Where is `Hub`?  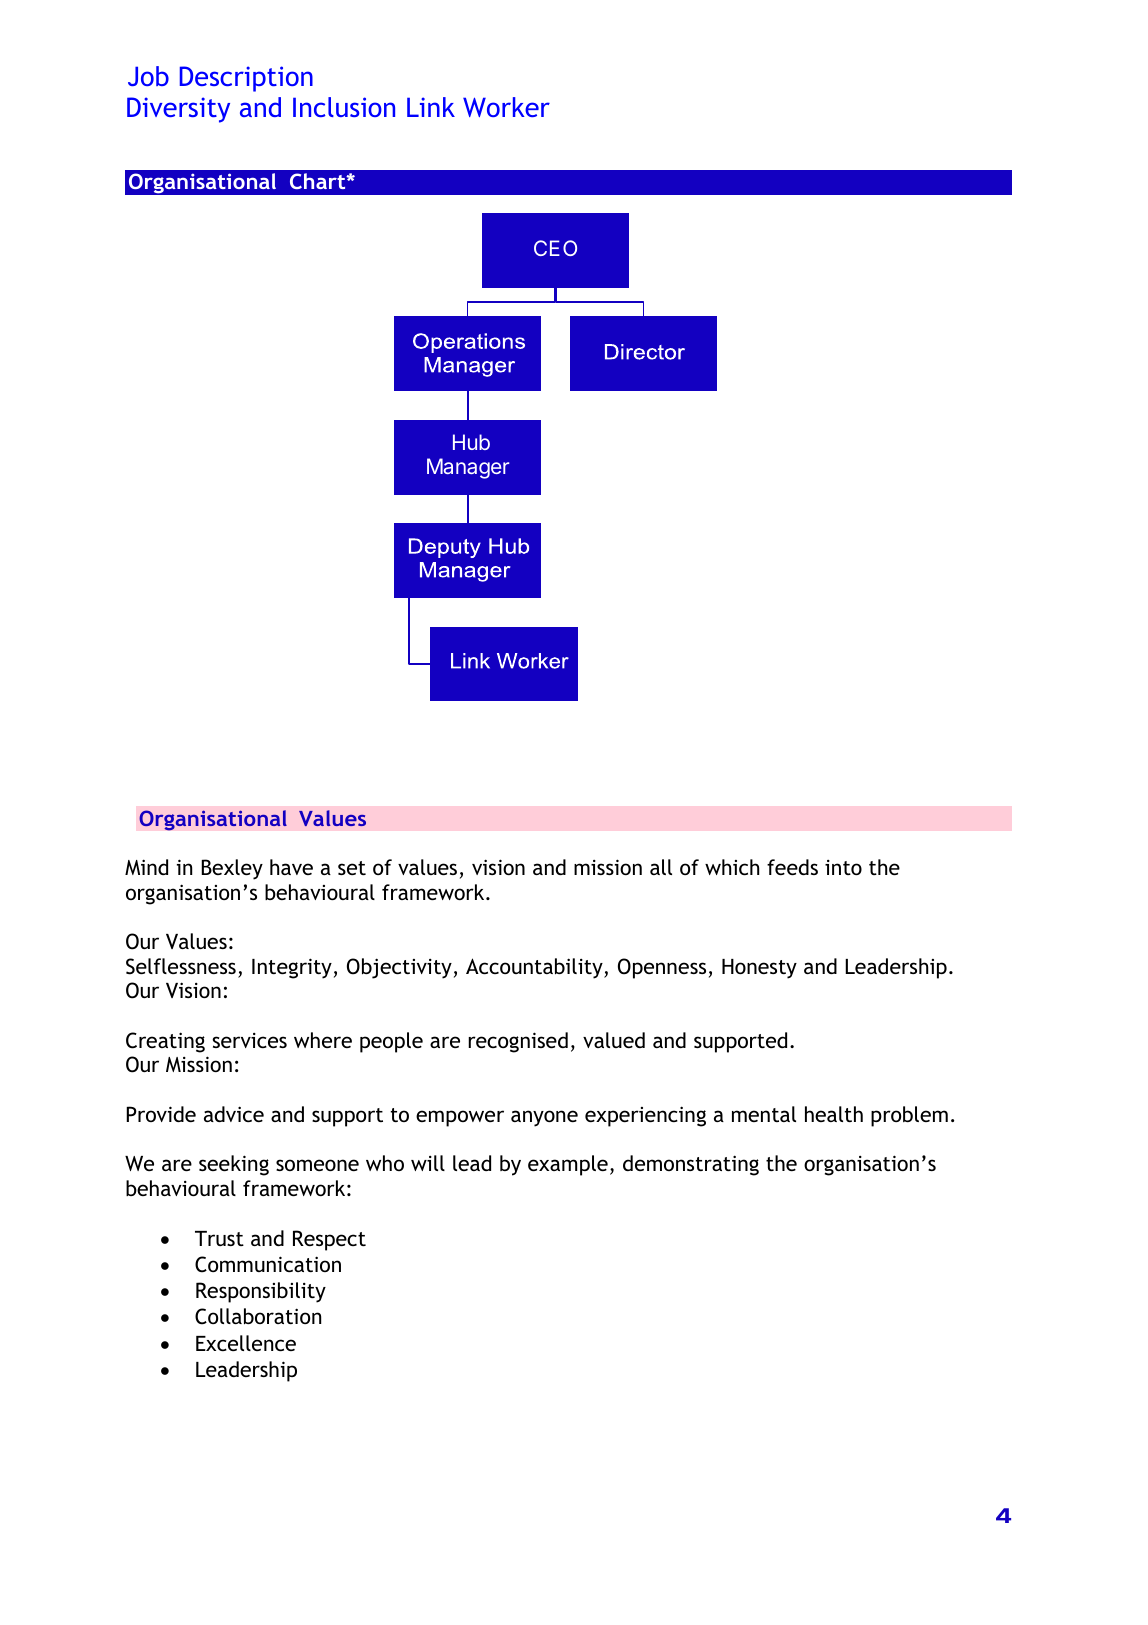
Hub is located at coordinates (471, 442).
